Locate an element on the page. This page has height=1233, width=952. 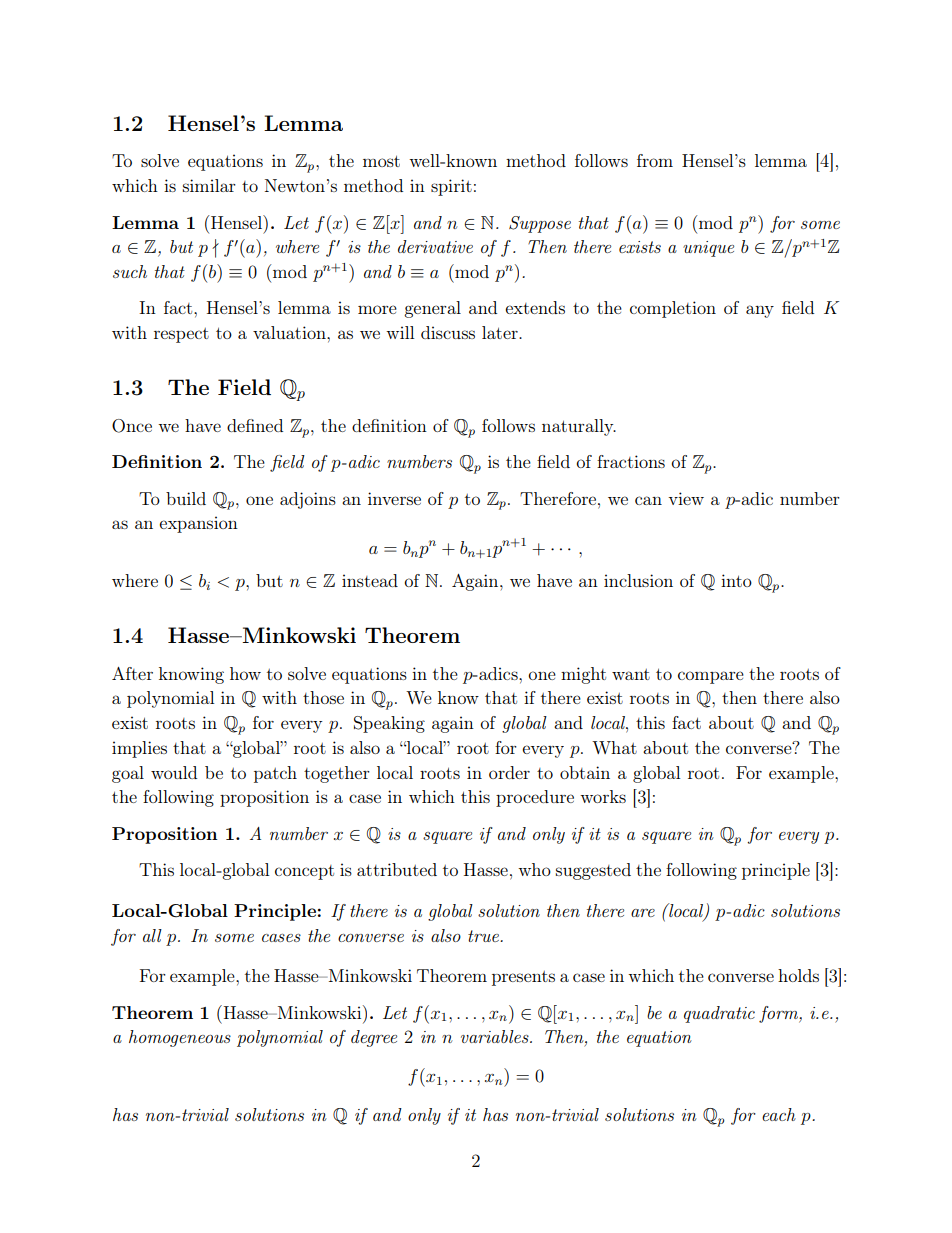
homogeneous is located at coordinates (180, 1038).
